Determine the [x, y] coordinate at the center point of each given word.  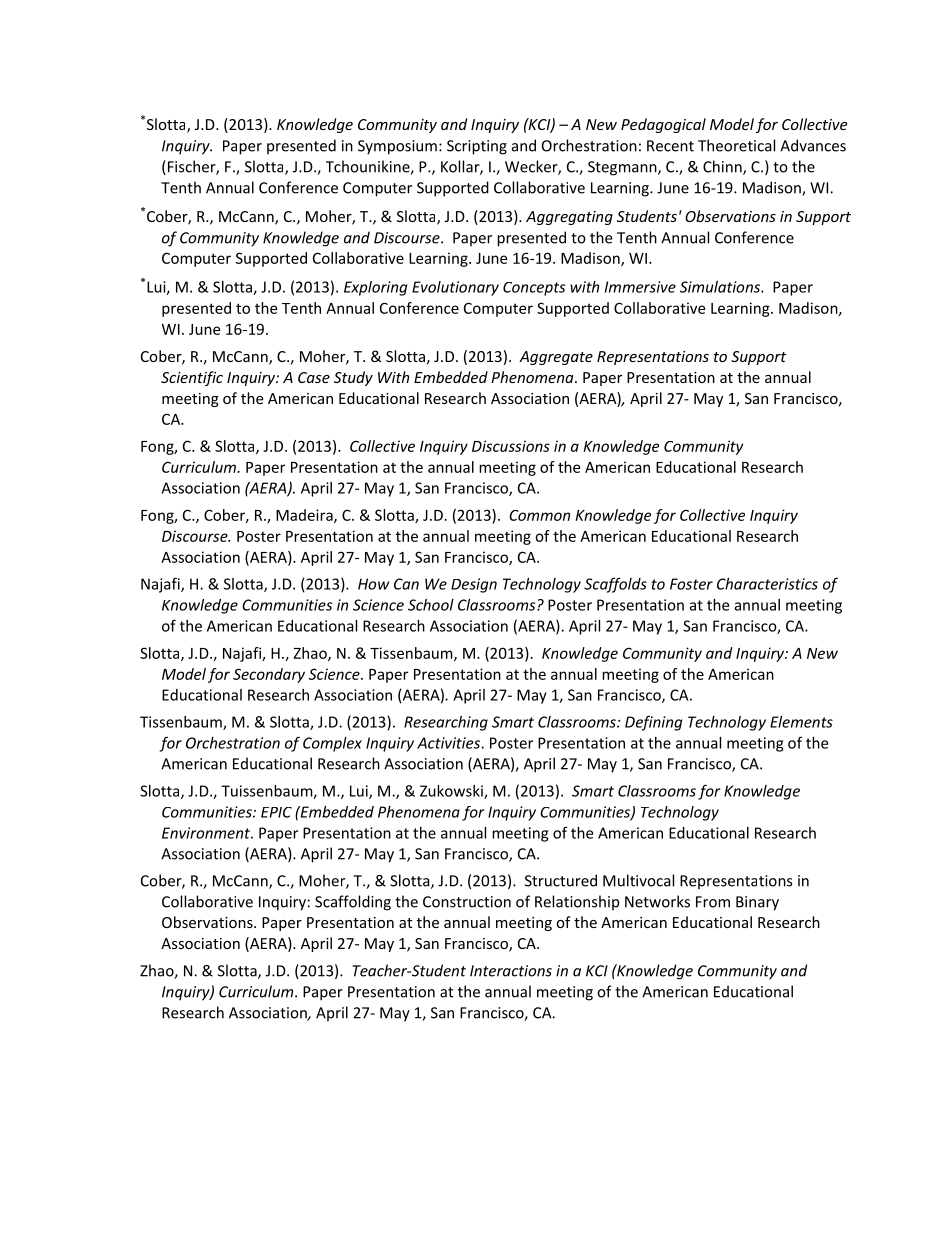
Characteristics [767, 584]
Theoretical [736, 145]
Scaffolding [353, 903]
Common [539, 515]
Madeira [305, 516]
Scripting [477, 147]
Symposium [397, 147]
